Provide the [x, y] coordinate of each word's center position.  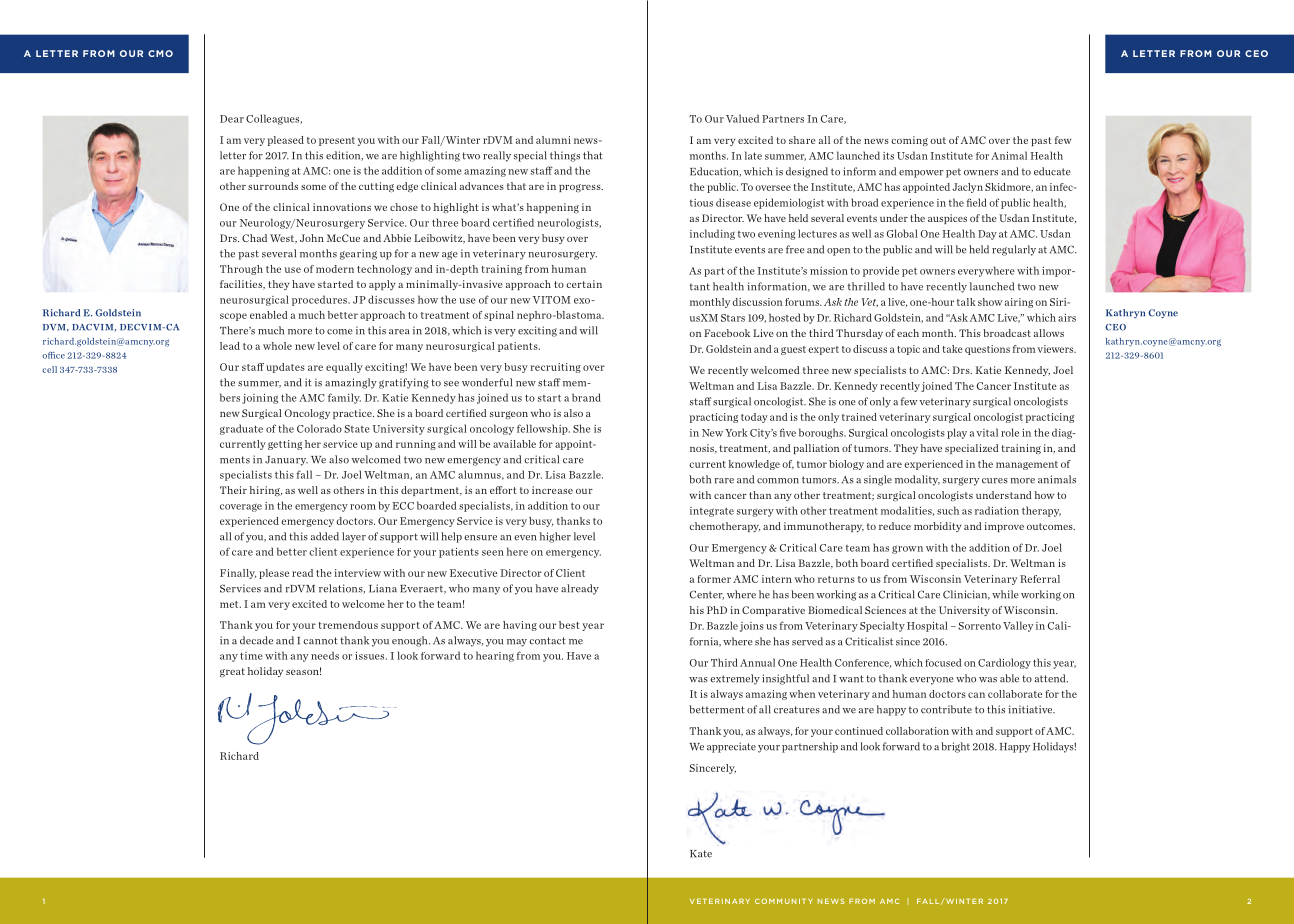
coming [909, 141]
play [957, 433]
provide [881, 271]
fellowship [543, 429]
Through [241, 270]
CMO [160, 53]
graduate [241, 429]
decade [256, 640]
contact [547, 641]
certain [584, 284]
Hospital [927, 626]
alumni [553, 140]
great [232, 672]
